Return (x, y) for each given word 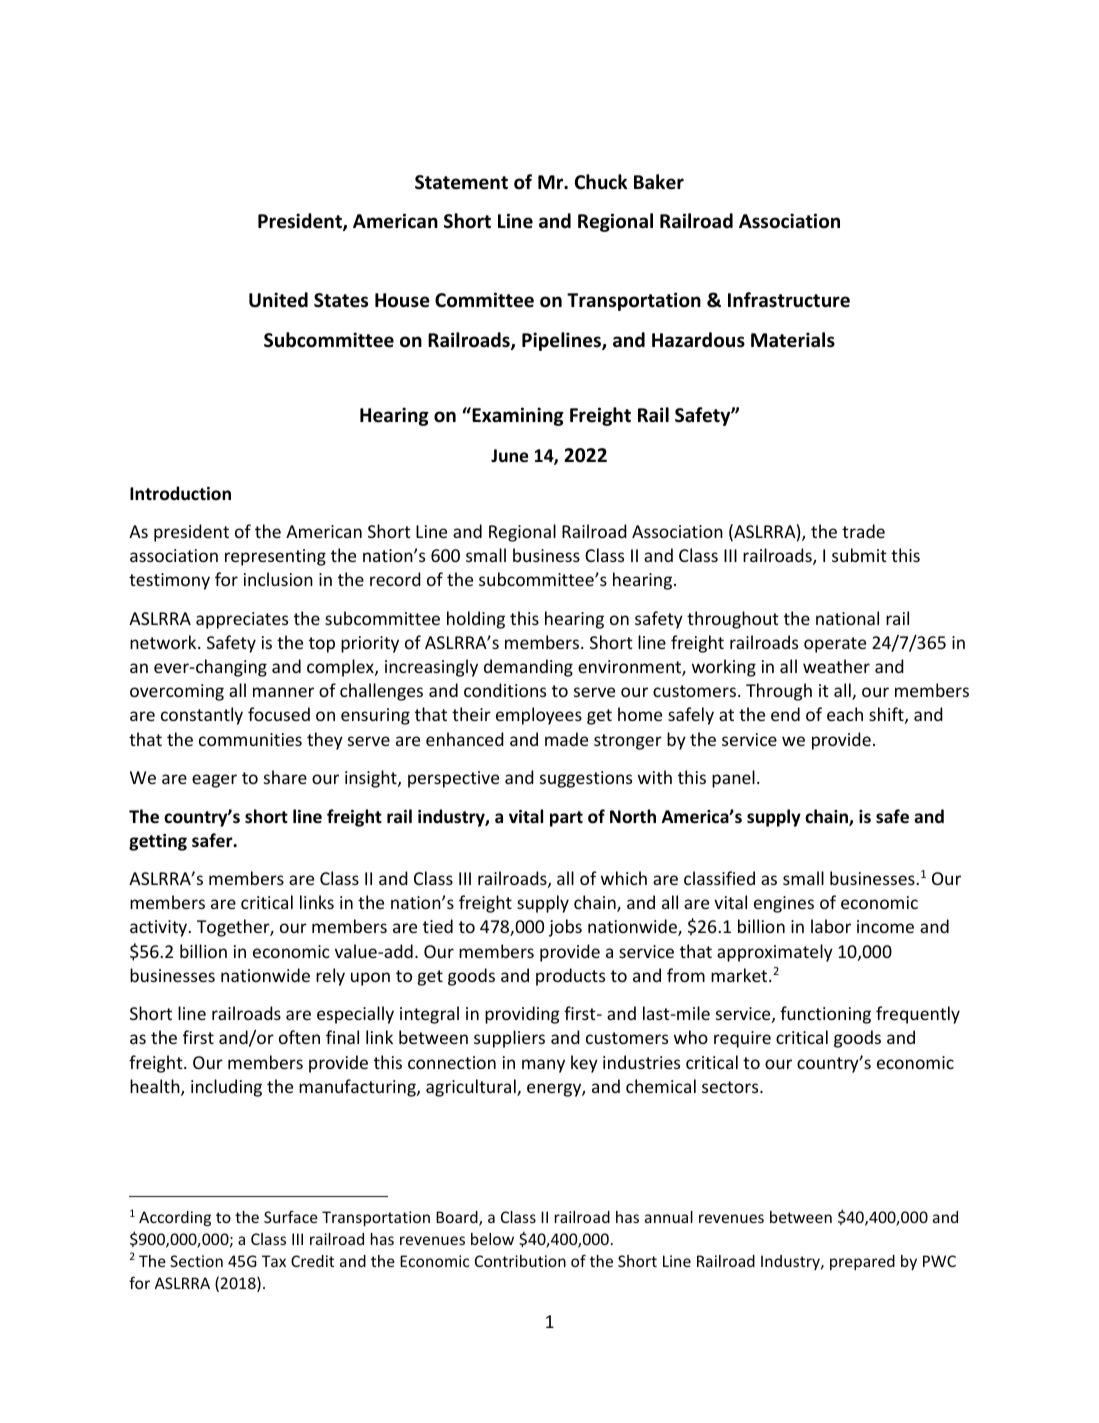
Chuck (601, 182)
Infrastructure (789, 300)
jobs (565, 928)
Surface (291, 1217)
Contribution (520, 1261)
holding (476, 620)
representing (275, 557)
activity (160, 928)
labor (831, 926)
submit (859, 555)
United (278, 300)
